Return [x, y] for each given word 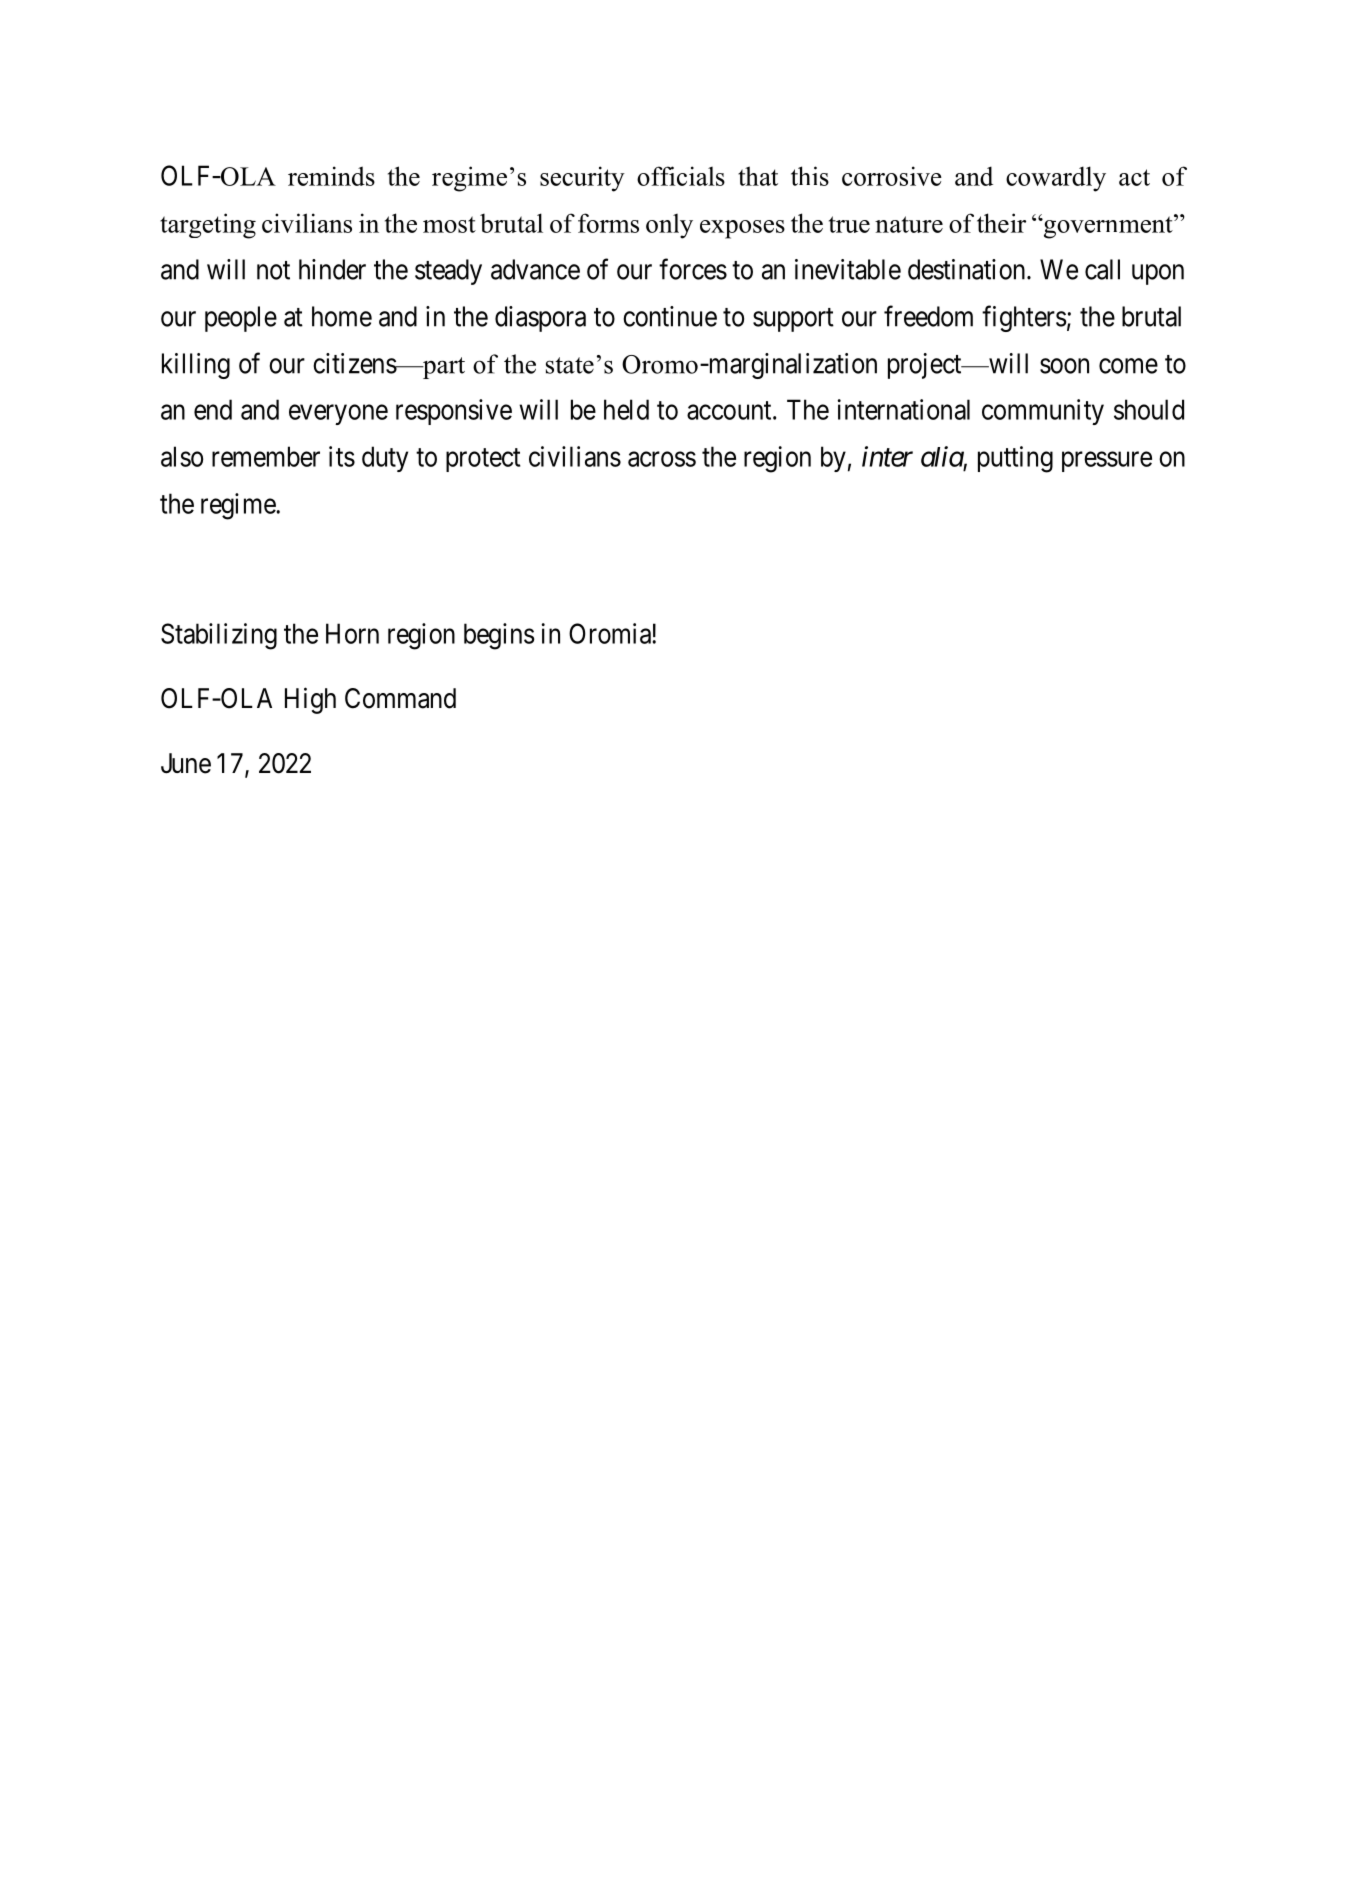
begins [499, 636]
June [186, 763]
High [310, 700]
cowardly [1056, 179]
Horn [352, 633]
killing [196, 366]
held [626, 409]
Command [400, 698]
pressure [1107, 462]
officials [681, 176]
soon [1064, 366]
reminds [331, 176]
